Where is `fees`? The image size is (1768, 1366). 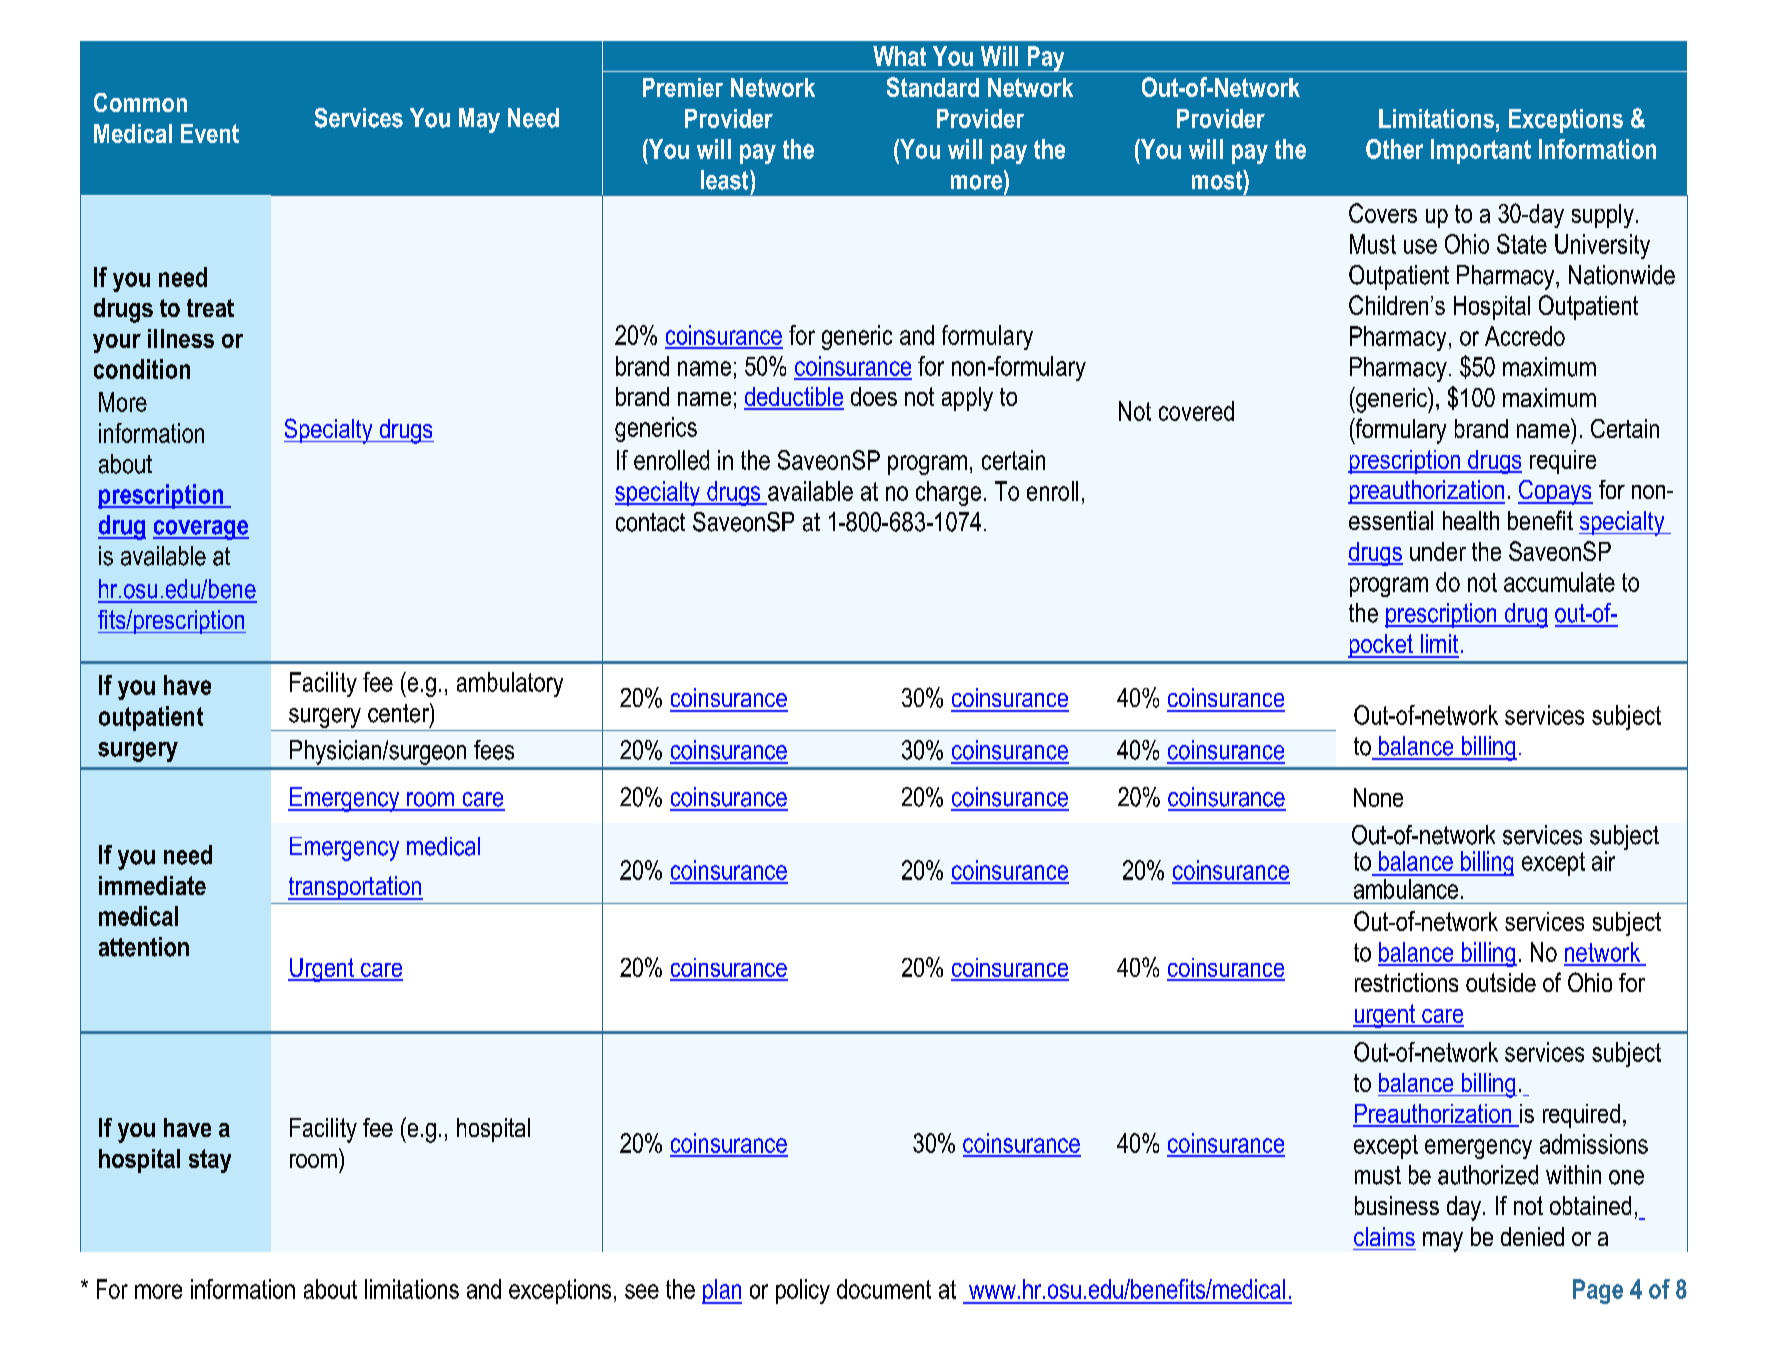
fees is located at coordinates (494, 750).
